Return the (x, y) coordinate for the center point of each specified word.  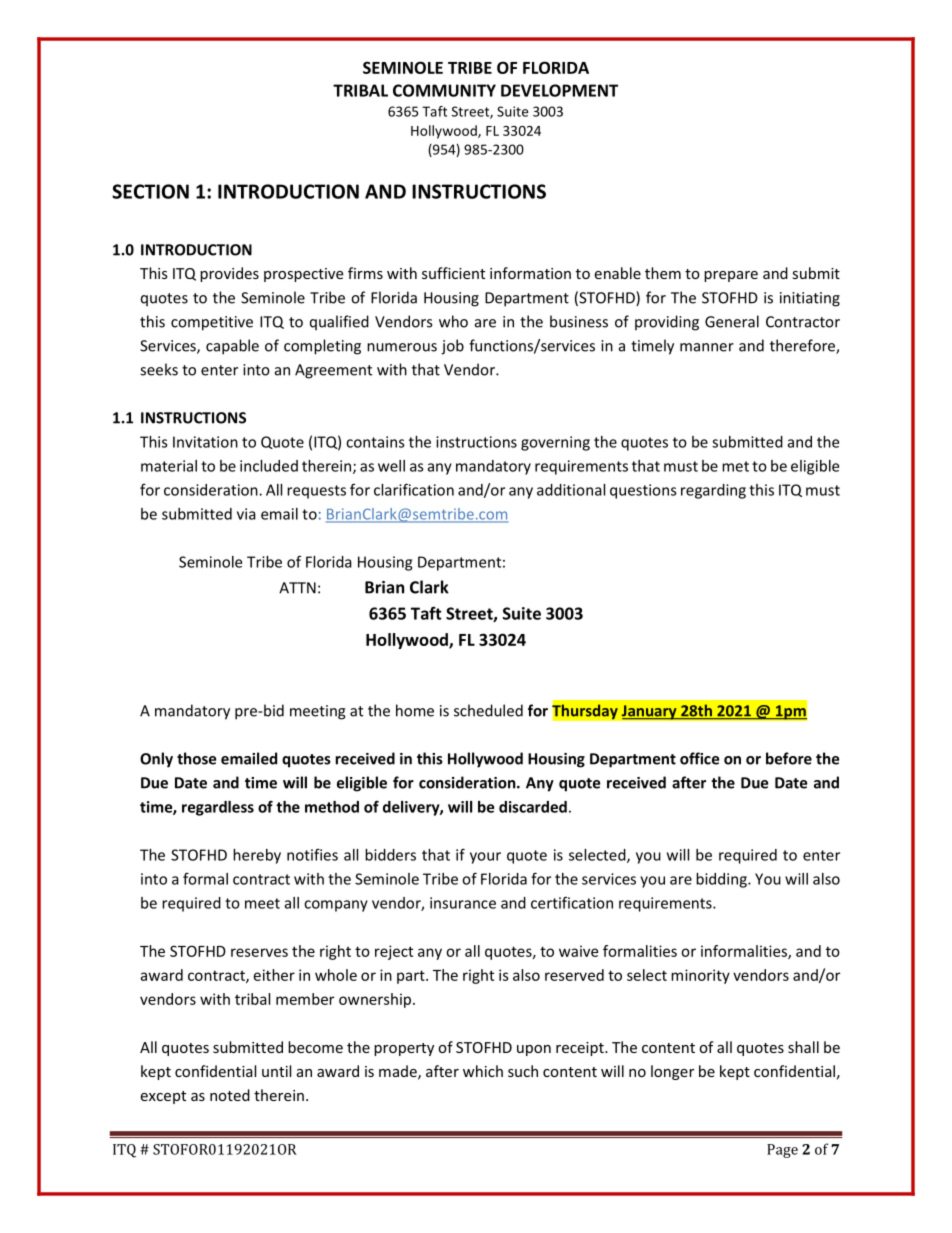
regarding (713, 491)
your (485, 858)
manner (707, 347)
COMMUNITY (444, 90)
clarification (414, 489)
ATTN (297, 588)
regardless (218, 808)
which (483, 1071)
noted (230, 1095)
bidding (722, 880)
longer (672, 1072)
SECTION (150, 191)
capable (232, 347)
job (452, 347)
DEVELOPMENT (559, 90)
